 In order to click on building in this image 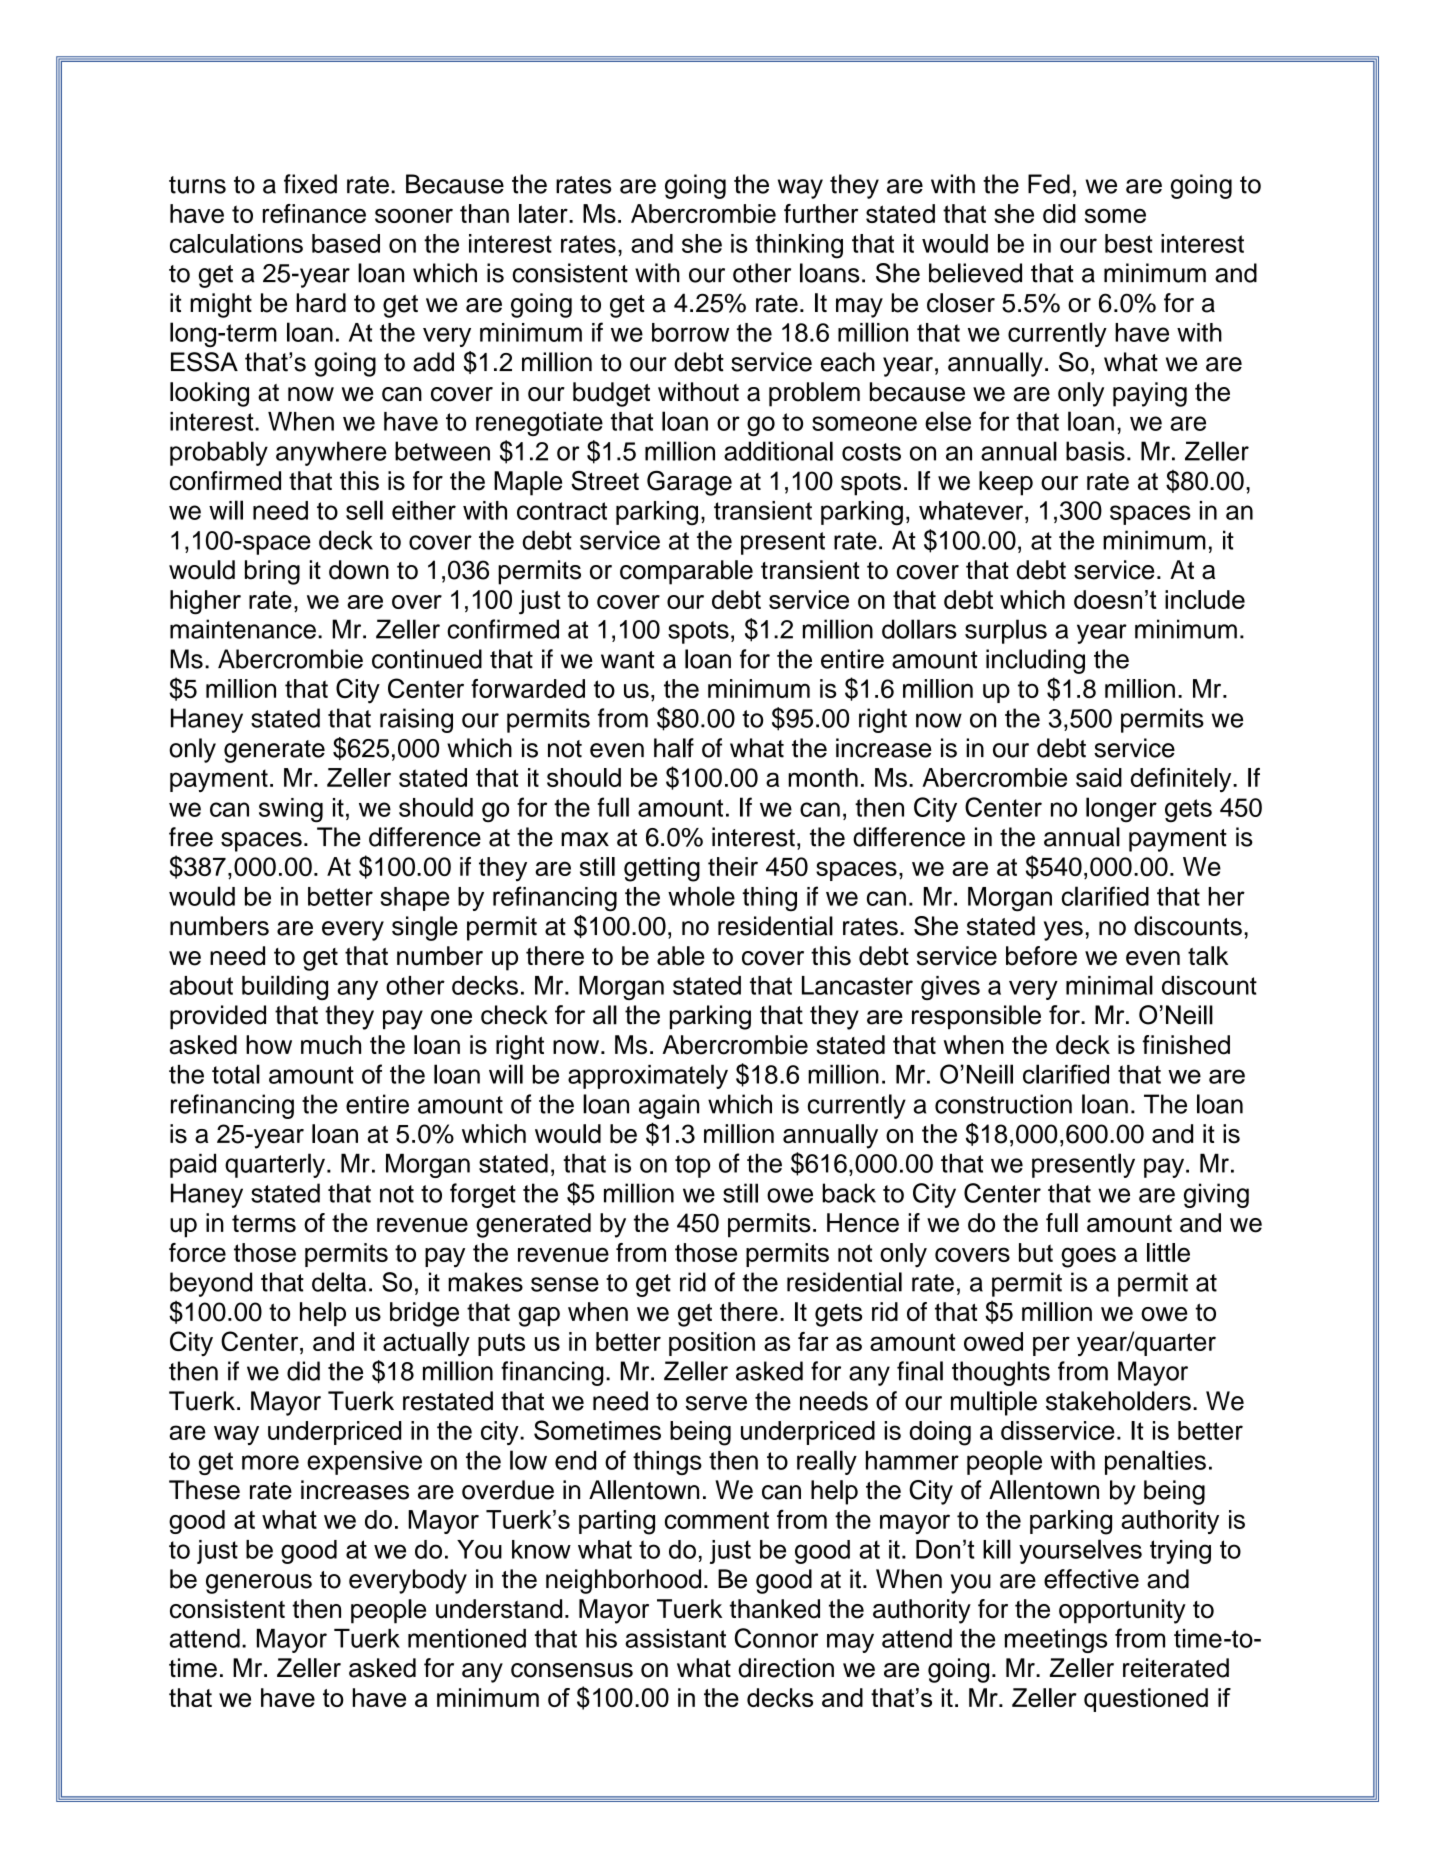, I will do `click(285, 987)`.
